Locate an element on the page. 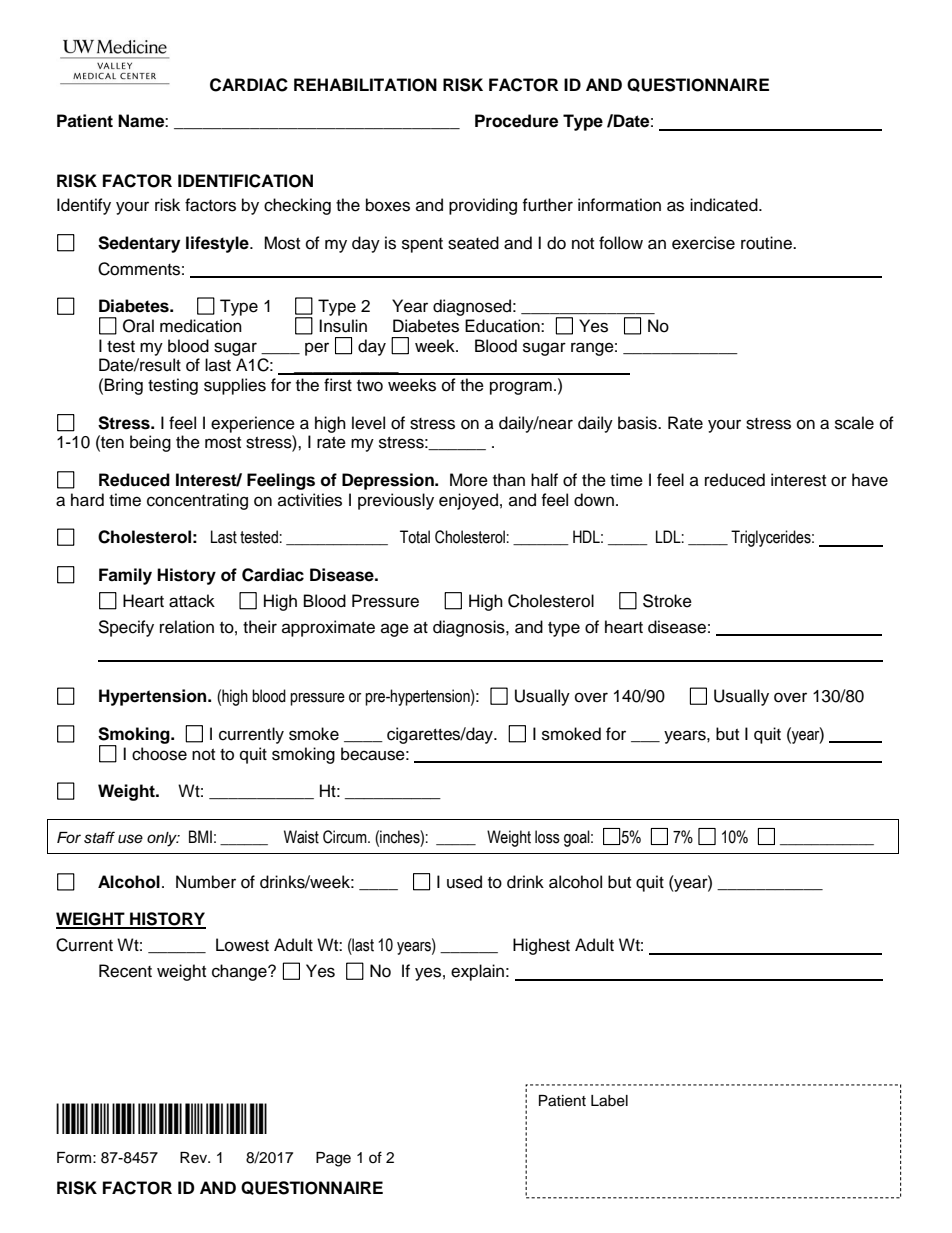 Image resolution: width=952 pixels, height=1233 pixels. indicated is located at coordinates (725, 205).
